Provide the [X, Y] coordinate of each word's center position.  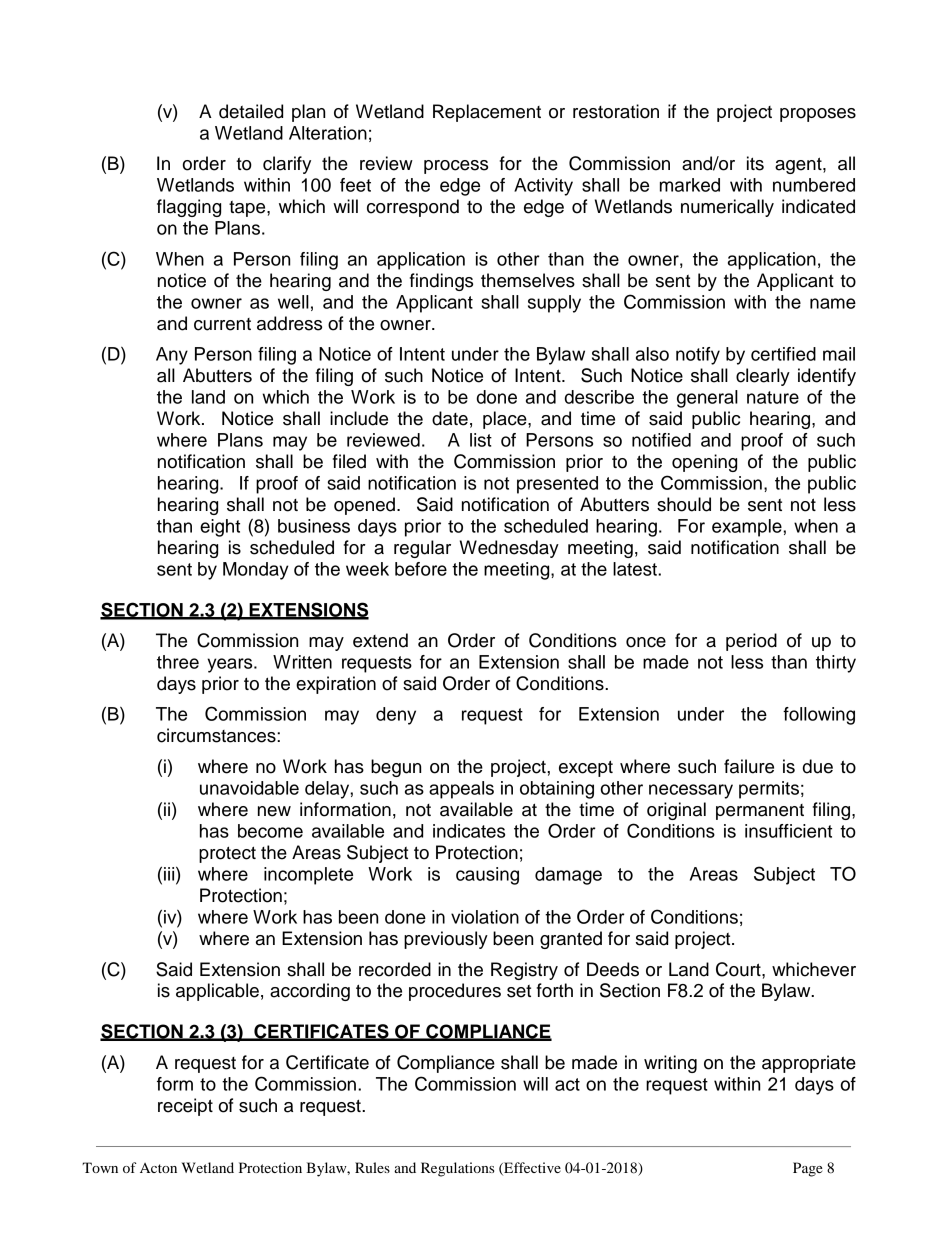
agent [799, 165]
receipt [185, 1107]
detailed [251, 111]
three [178, 662]
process [456, 167]
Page [808, 1169]
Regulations [458, 1169]
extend [380, 640]
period [751, 642]
